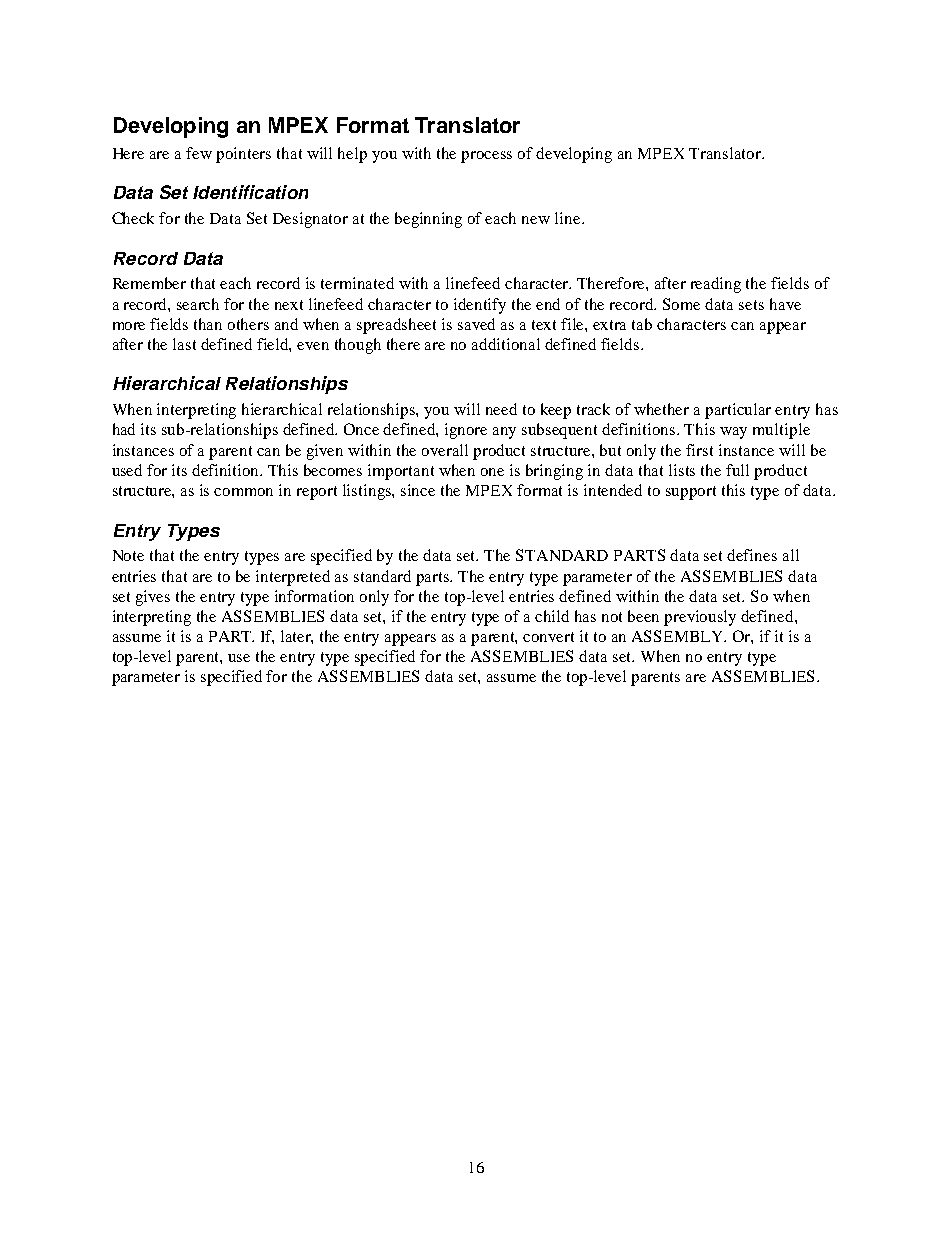 The image size is (952, 1233). Describe the element at coordinates (681, 304) in the screenshot. I see `Some` at that location.
